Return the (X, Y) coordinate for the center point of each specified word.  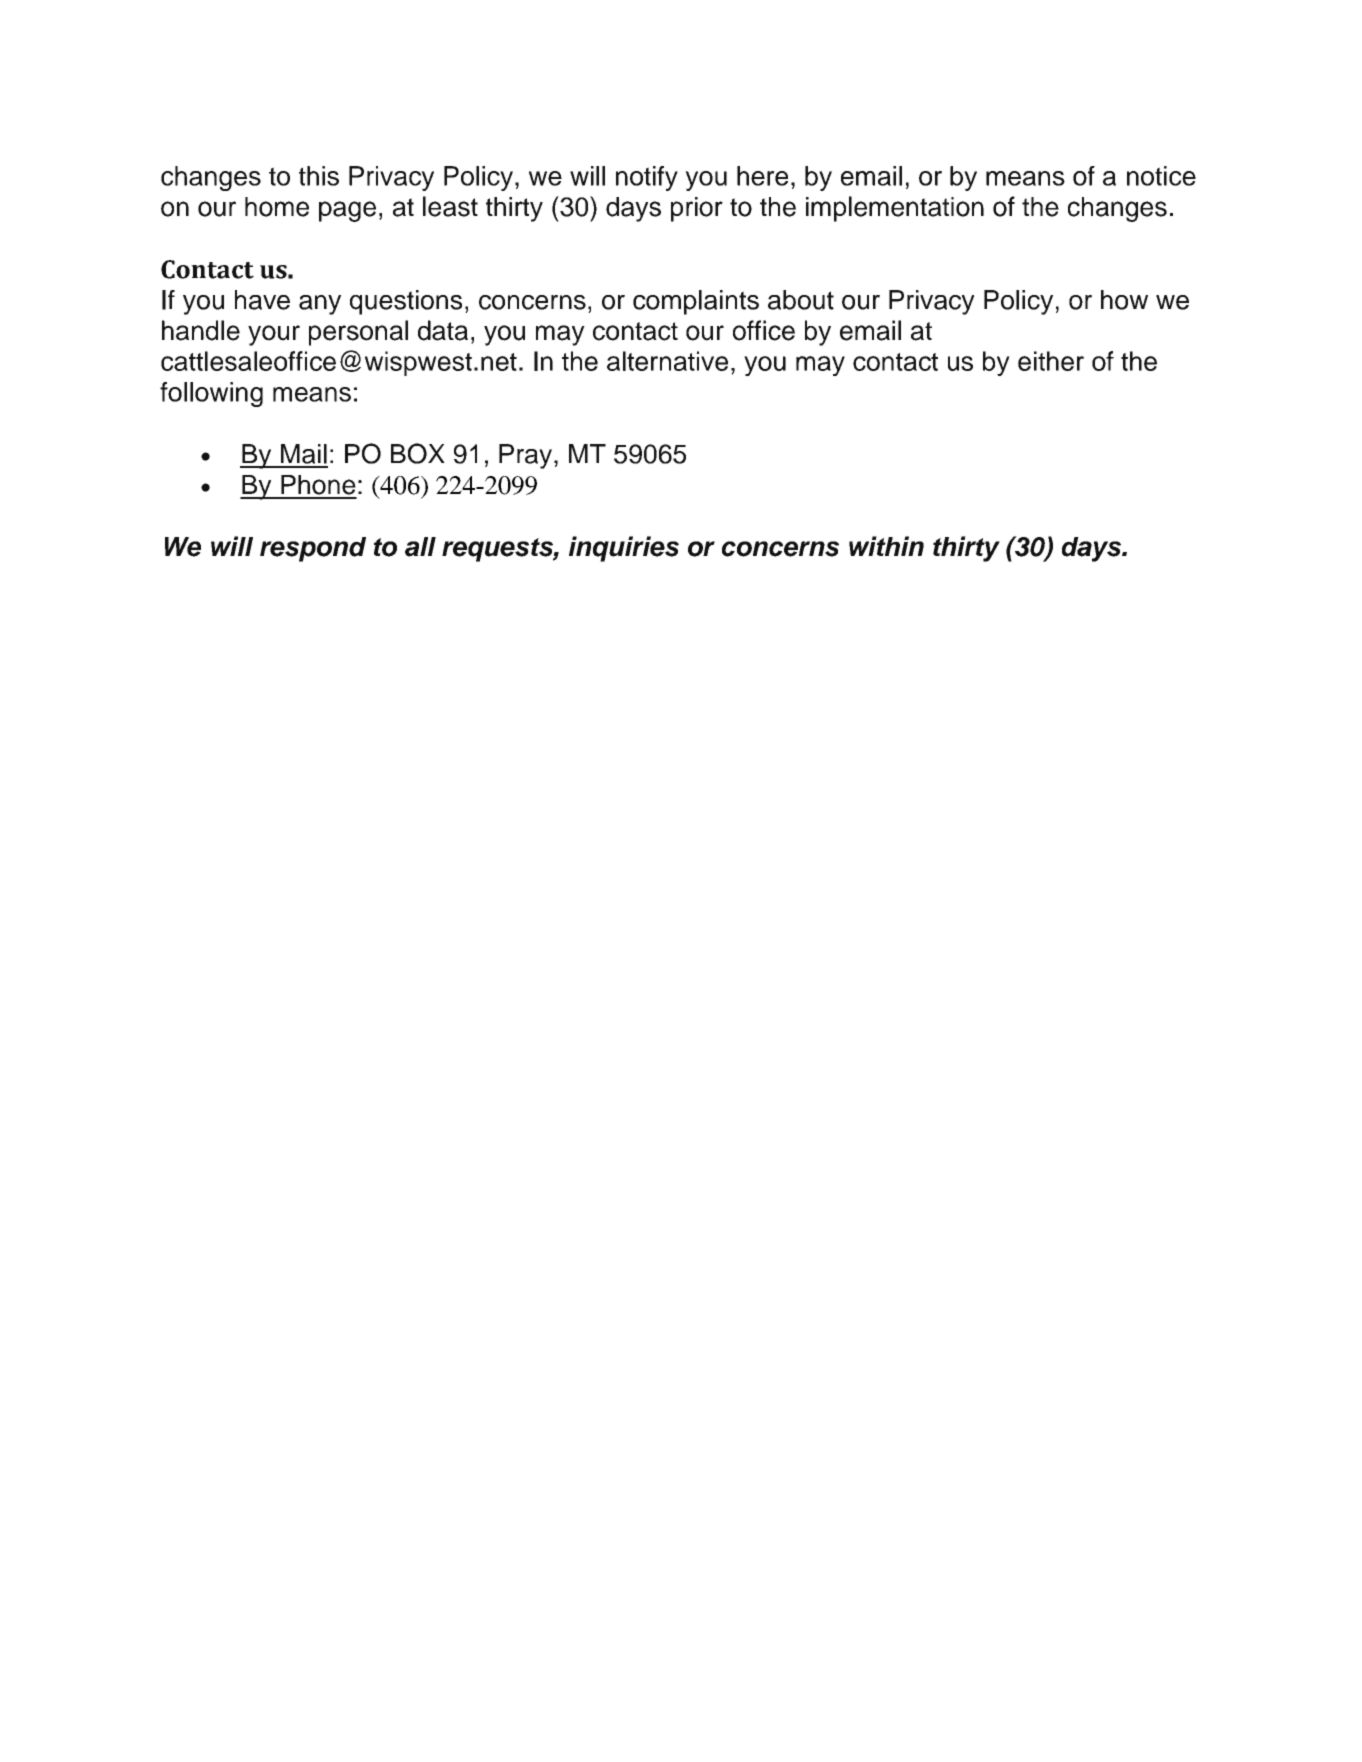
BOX (418, 453)
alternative (667, 361)
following (211, 394)
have (262, 300)
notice (1161, 176)
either (1051, 361)
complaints (696, 302)
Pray (527, 456)
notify (647, 178)
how (1124, 300)
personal (358, 333)
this (319, 176)
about (801, 300)
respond (313, 549)
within (886, 546)
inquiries (624, 549)
